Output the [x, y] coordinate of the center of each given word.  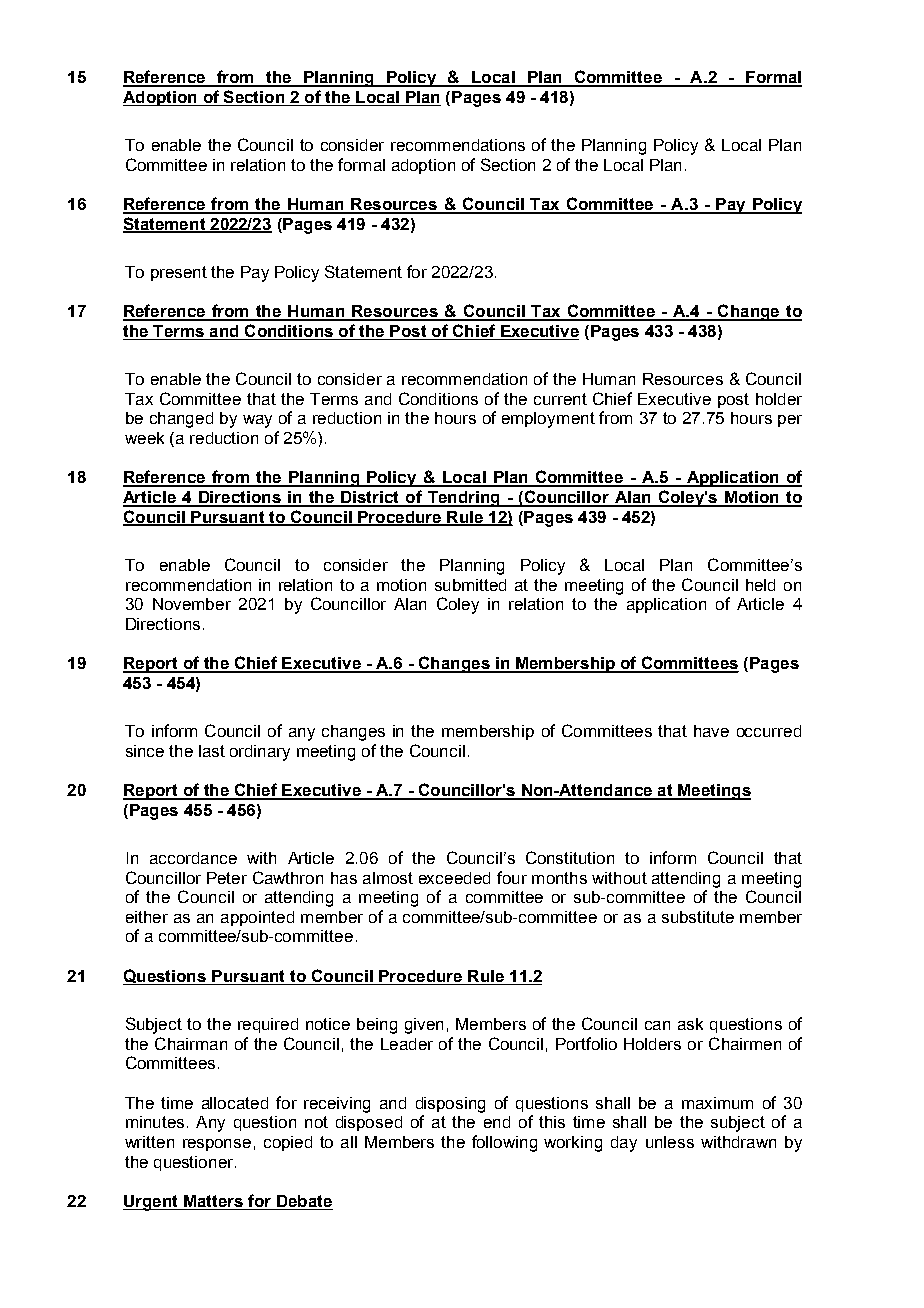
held [760, 585]
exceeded [454, 878]
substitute [698, 917]
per [790, 421]
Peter [227, 878]
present [179, 273]
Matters [213, 1202]
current [560, 399]
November [192, 604]
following [504, 1143]
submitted [470, 585]
